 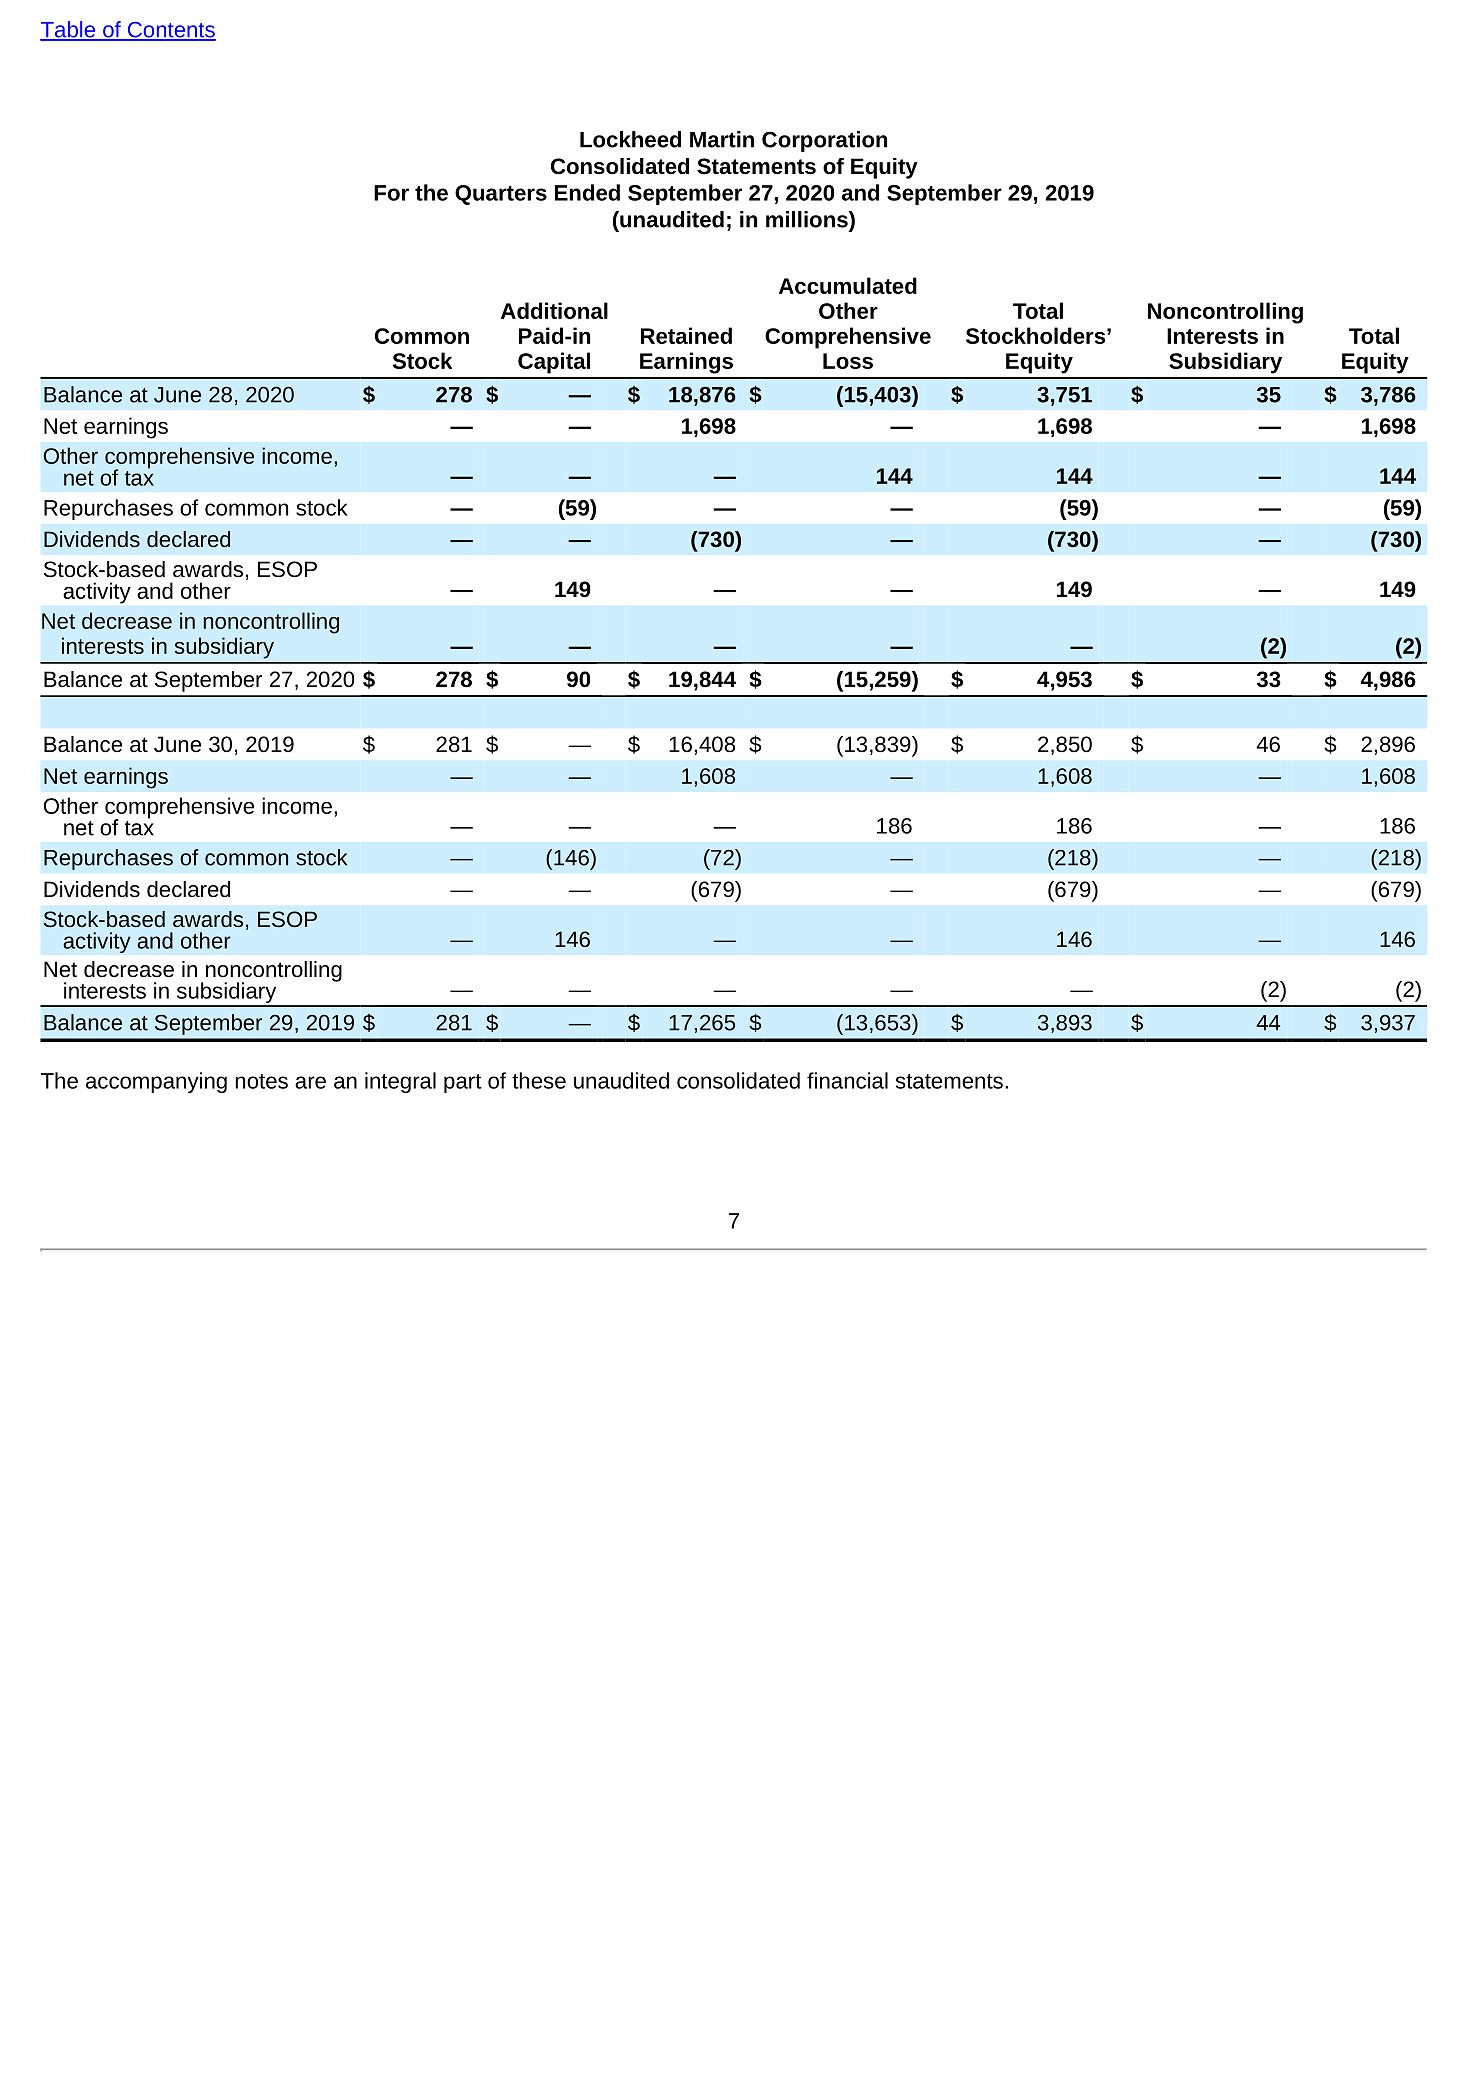 What do you see at coordinates (554, 310) in the screenshot?
I see `Additional` at bounding box center [554, 310].
